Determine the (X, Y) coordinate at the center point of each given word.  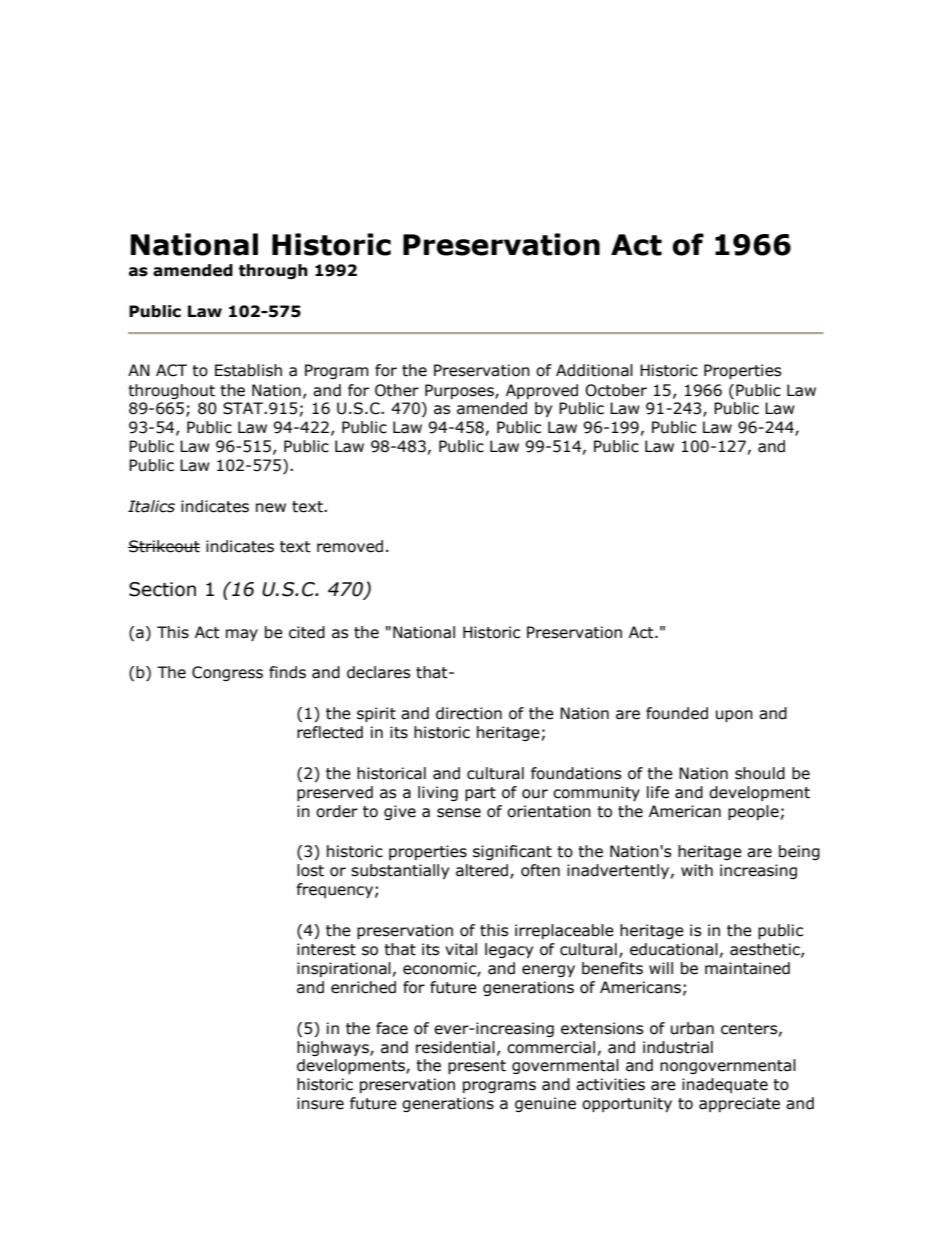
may (242, 635)
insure (320, 1103)
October (616, 390)
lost (310, 870)
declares (379, 672)
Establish (248, 370)
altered (483, 871)
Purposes (460, 391)
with (697, 870)
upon (734, 716)
